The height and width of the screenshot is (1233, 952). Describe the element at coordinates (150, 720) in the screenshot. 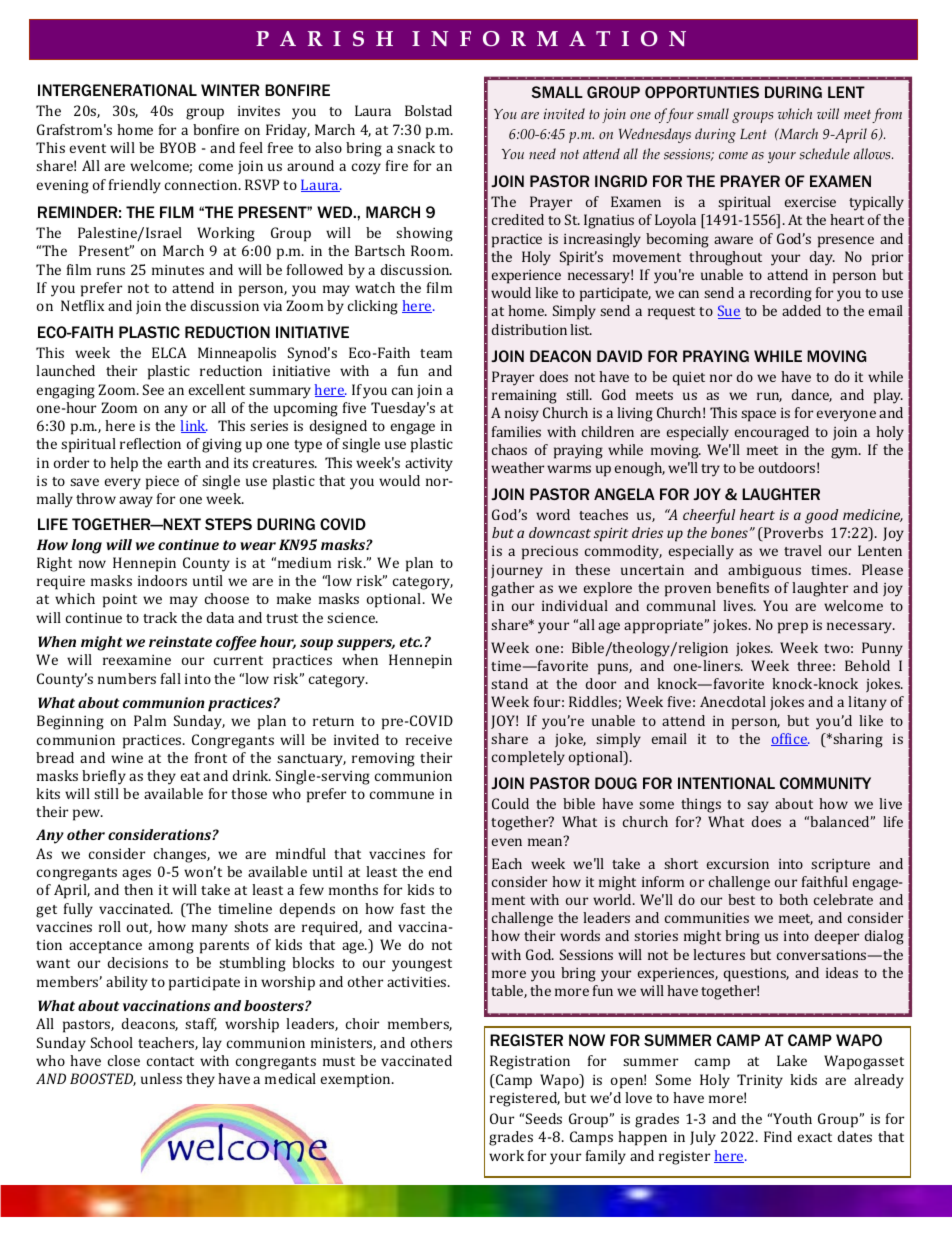

I see `Palm` at that location.
